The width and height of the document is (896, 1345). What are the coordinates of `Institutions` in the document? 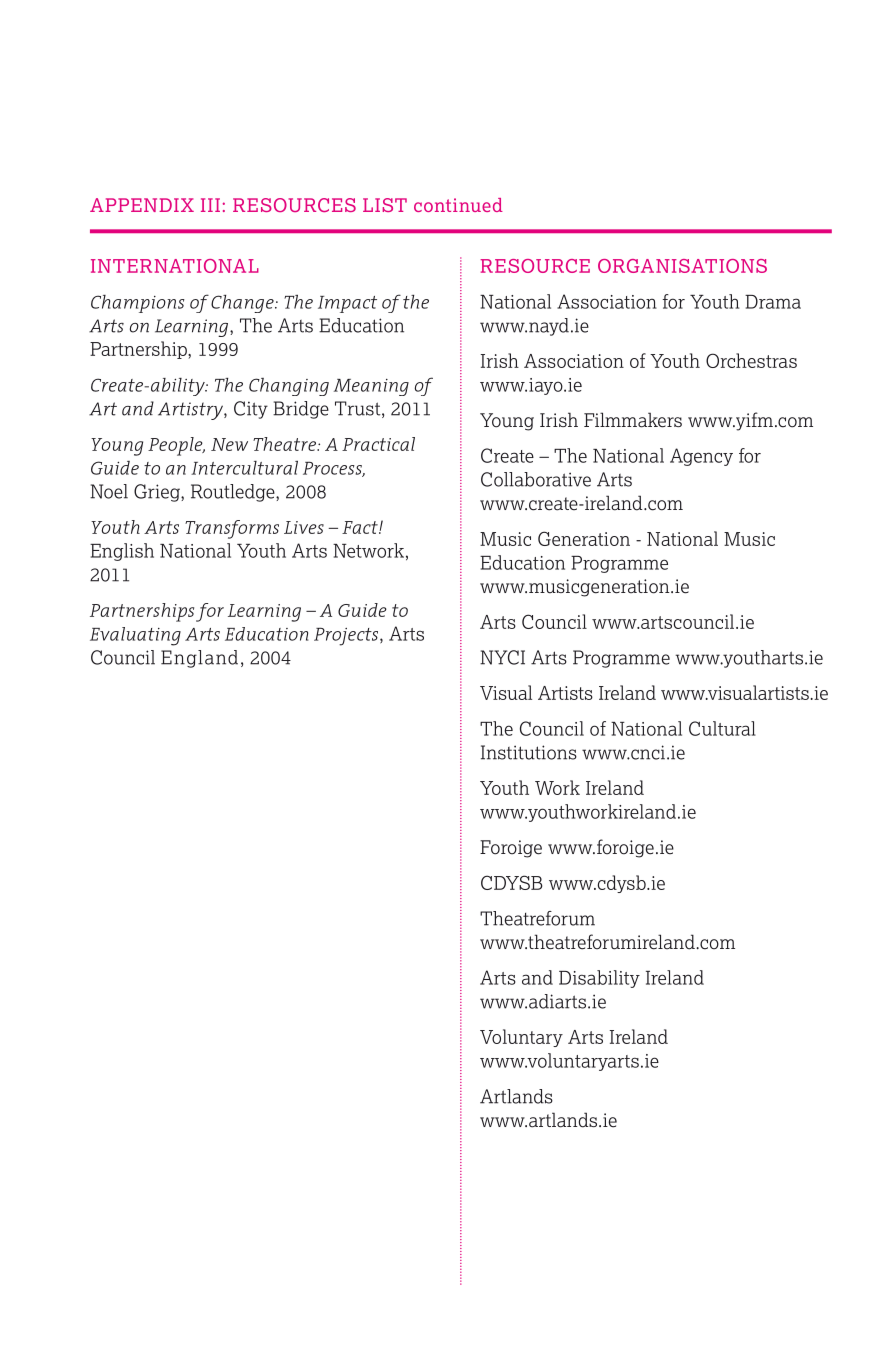 It's located at (529, 752).
